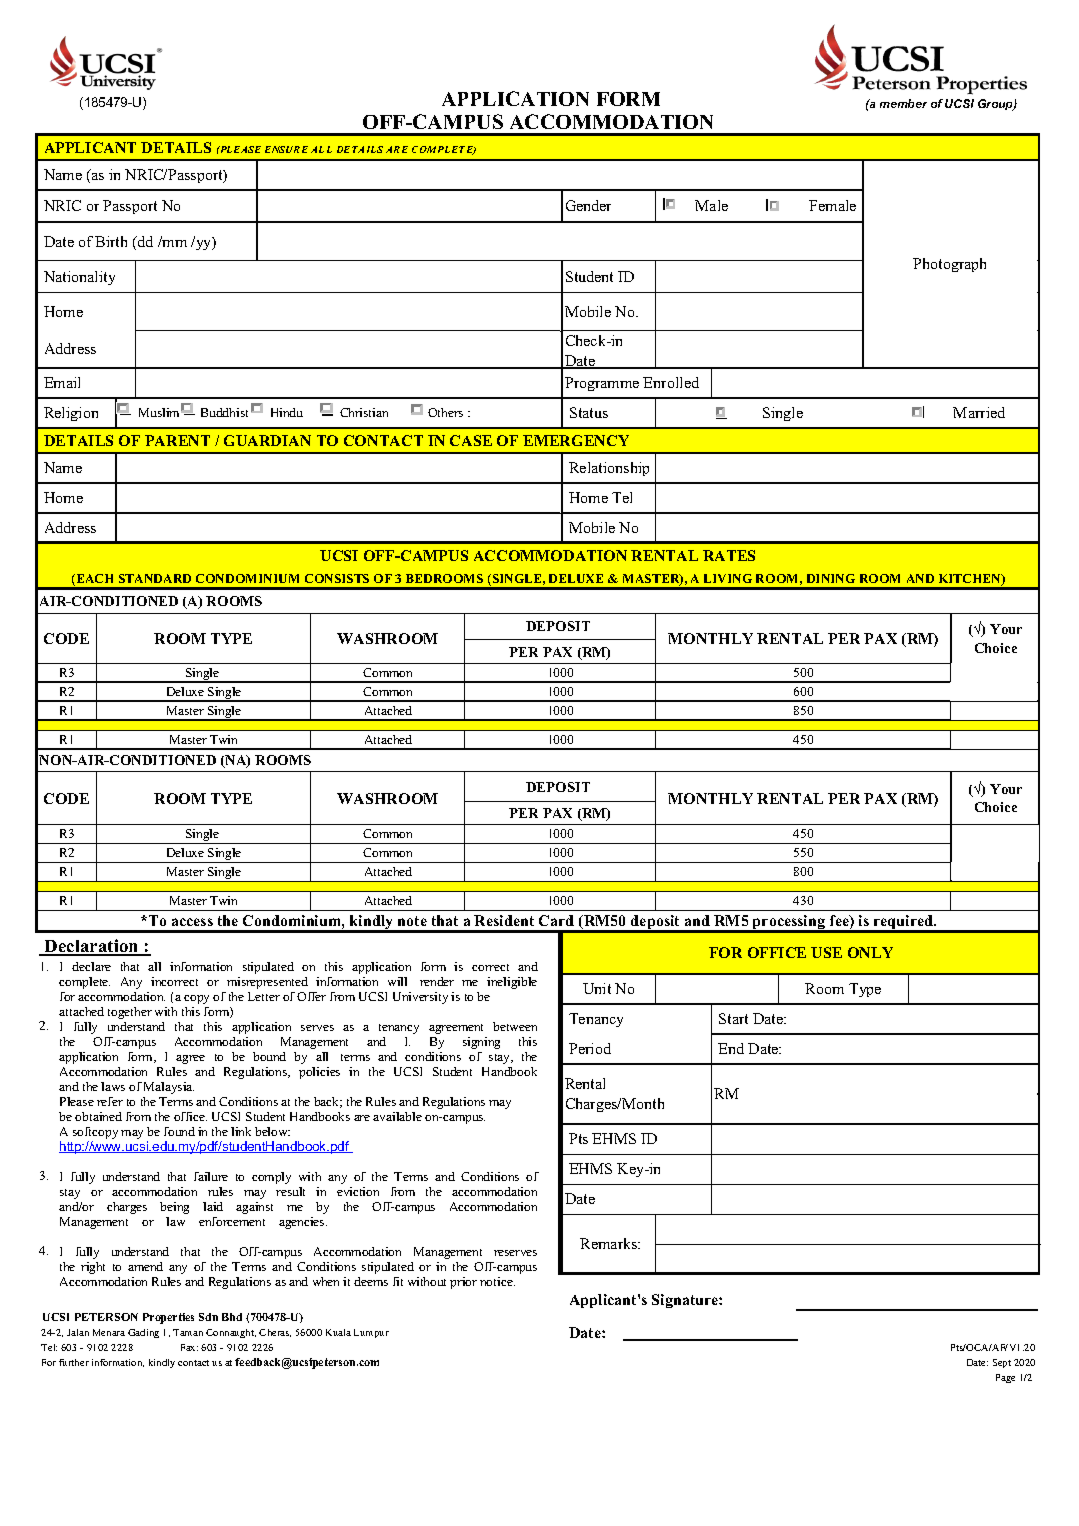 This screenshot has width=1079, height=1526. I want to click on Gender, so click(588, 205).
